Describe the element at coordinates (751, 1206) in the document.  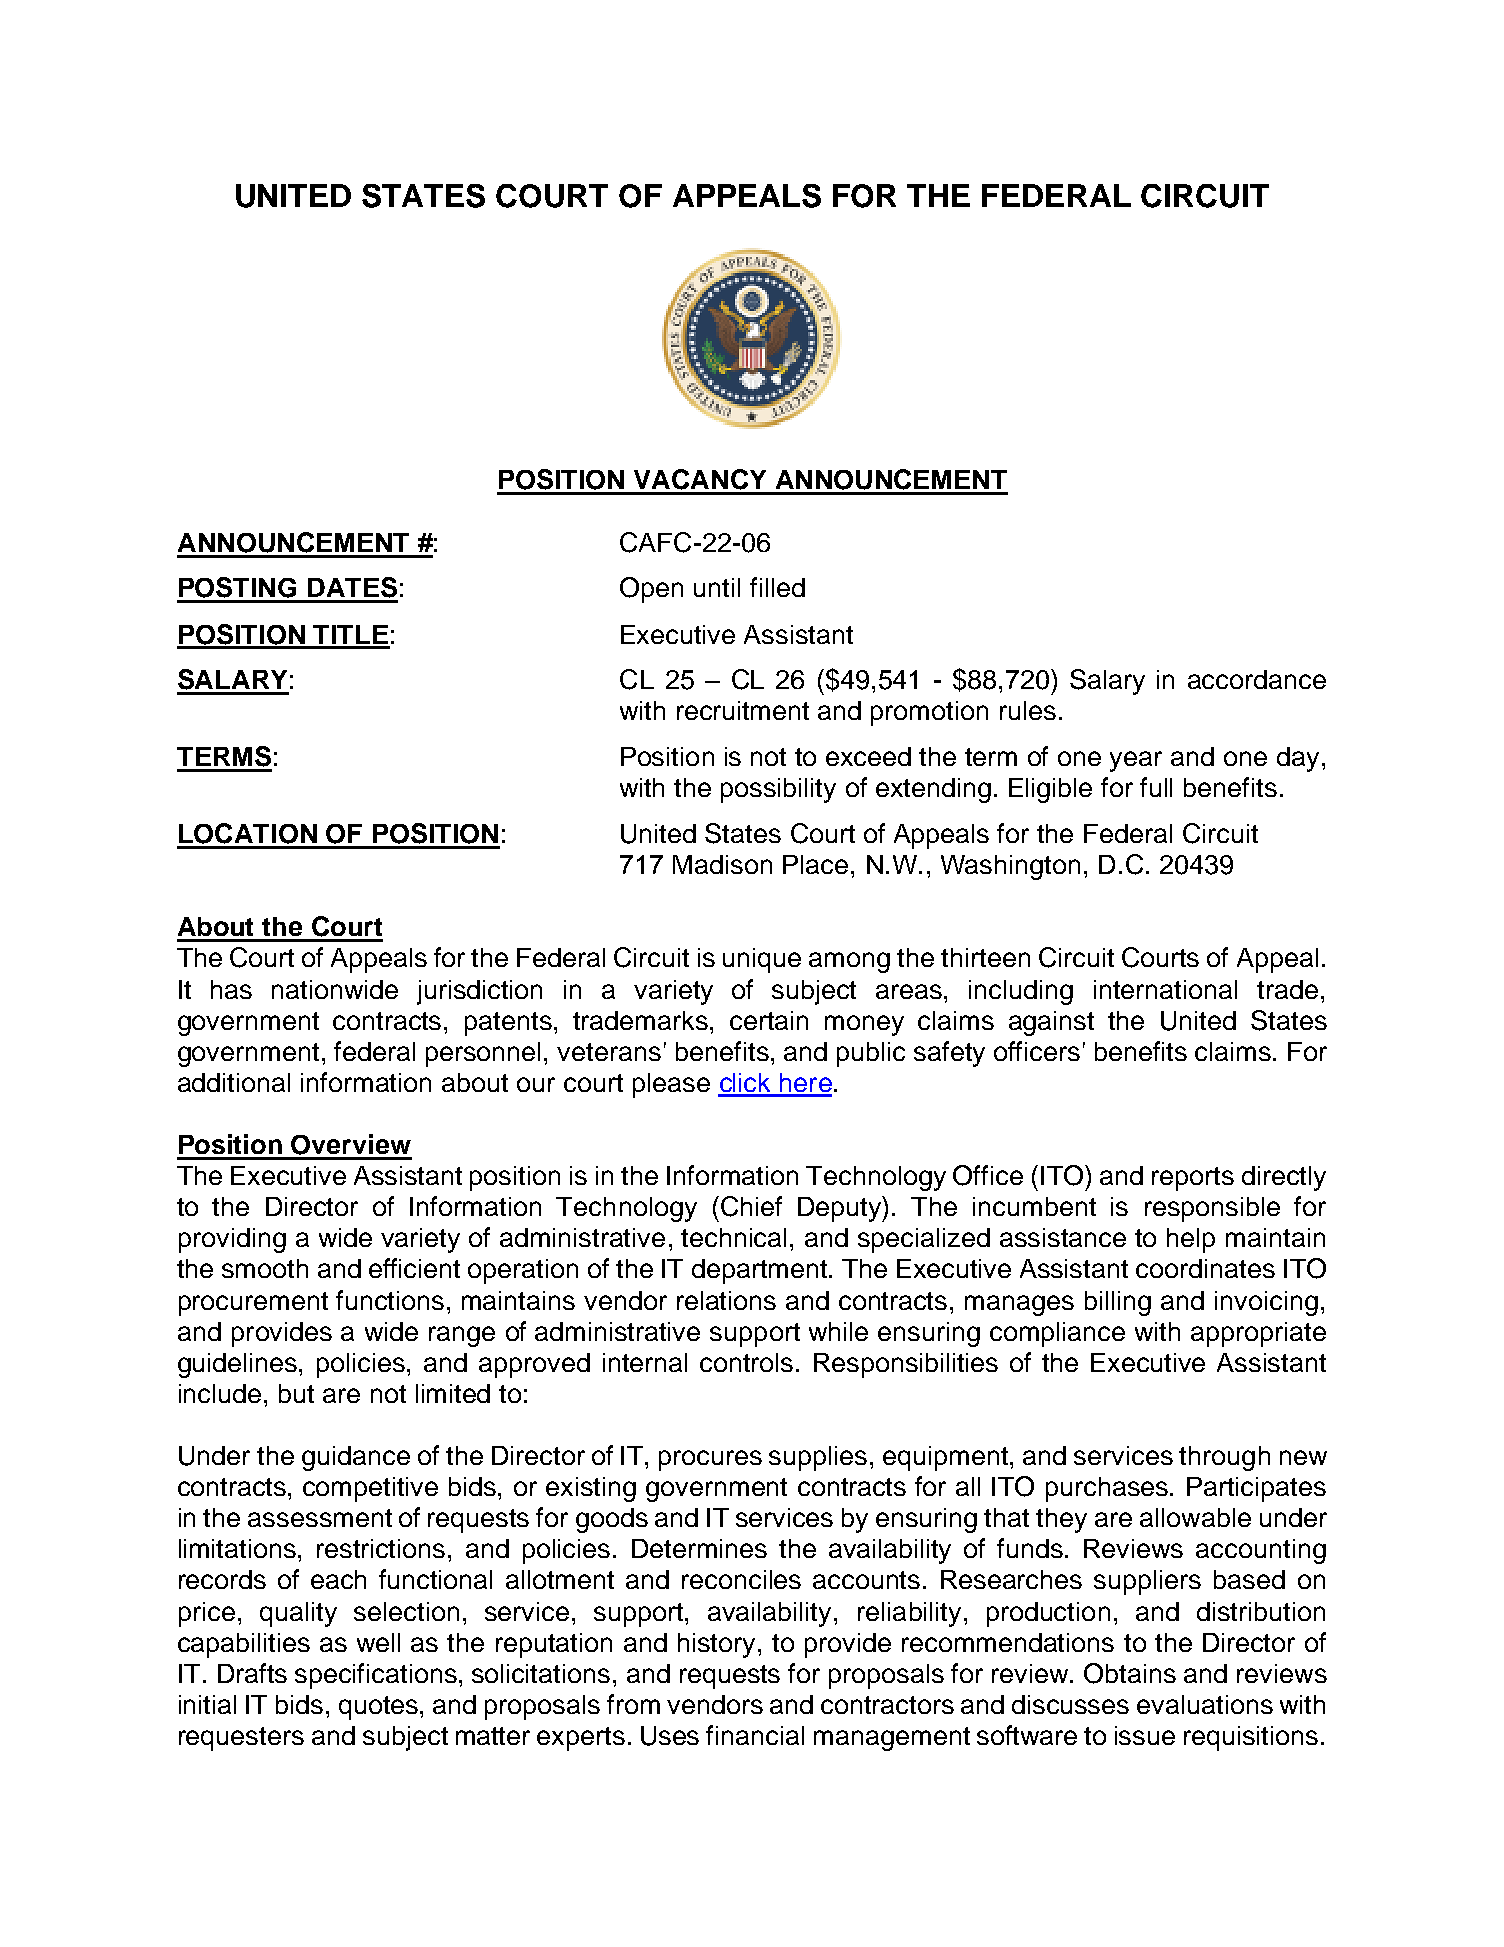
I see `Chief` at that location.
